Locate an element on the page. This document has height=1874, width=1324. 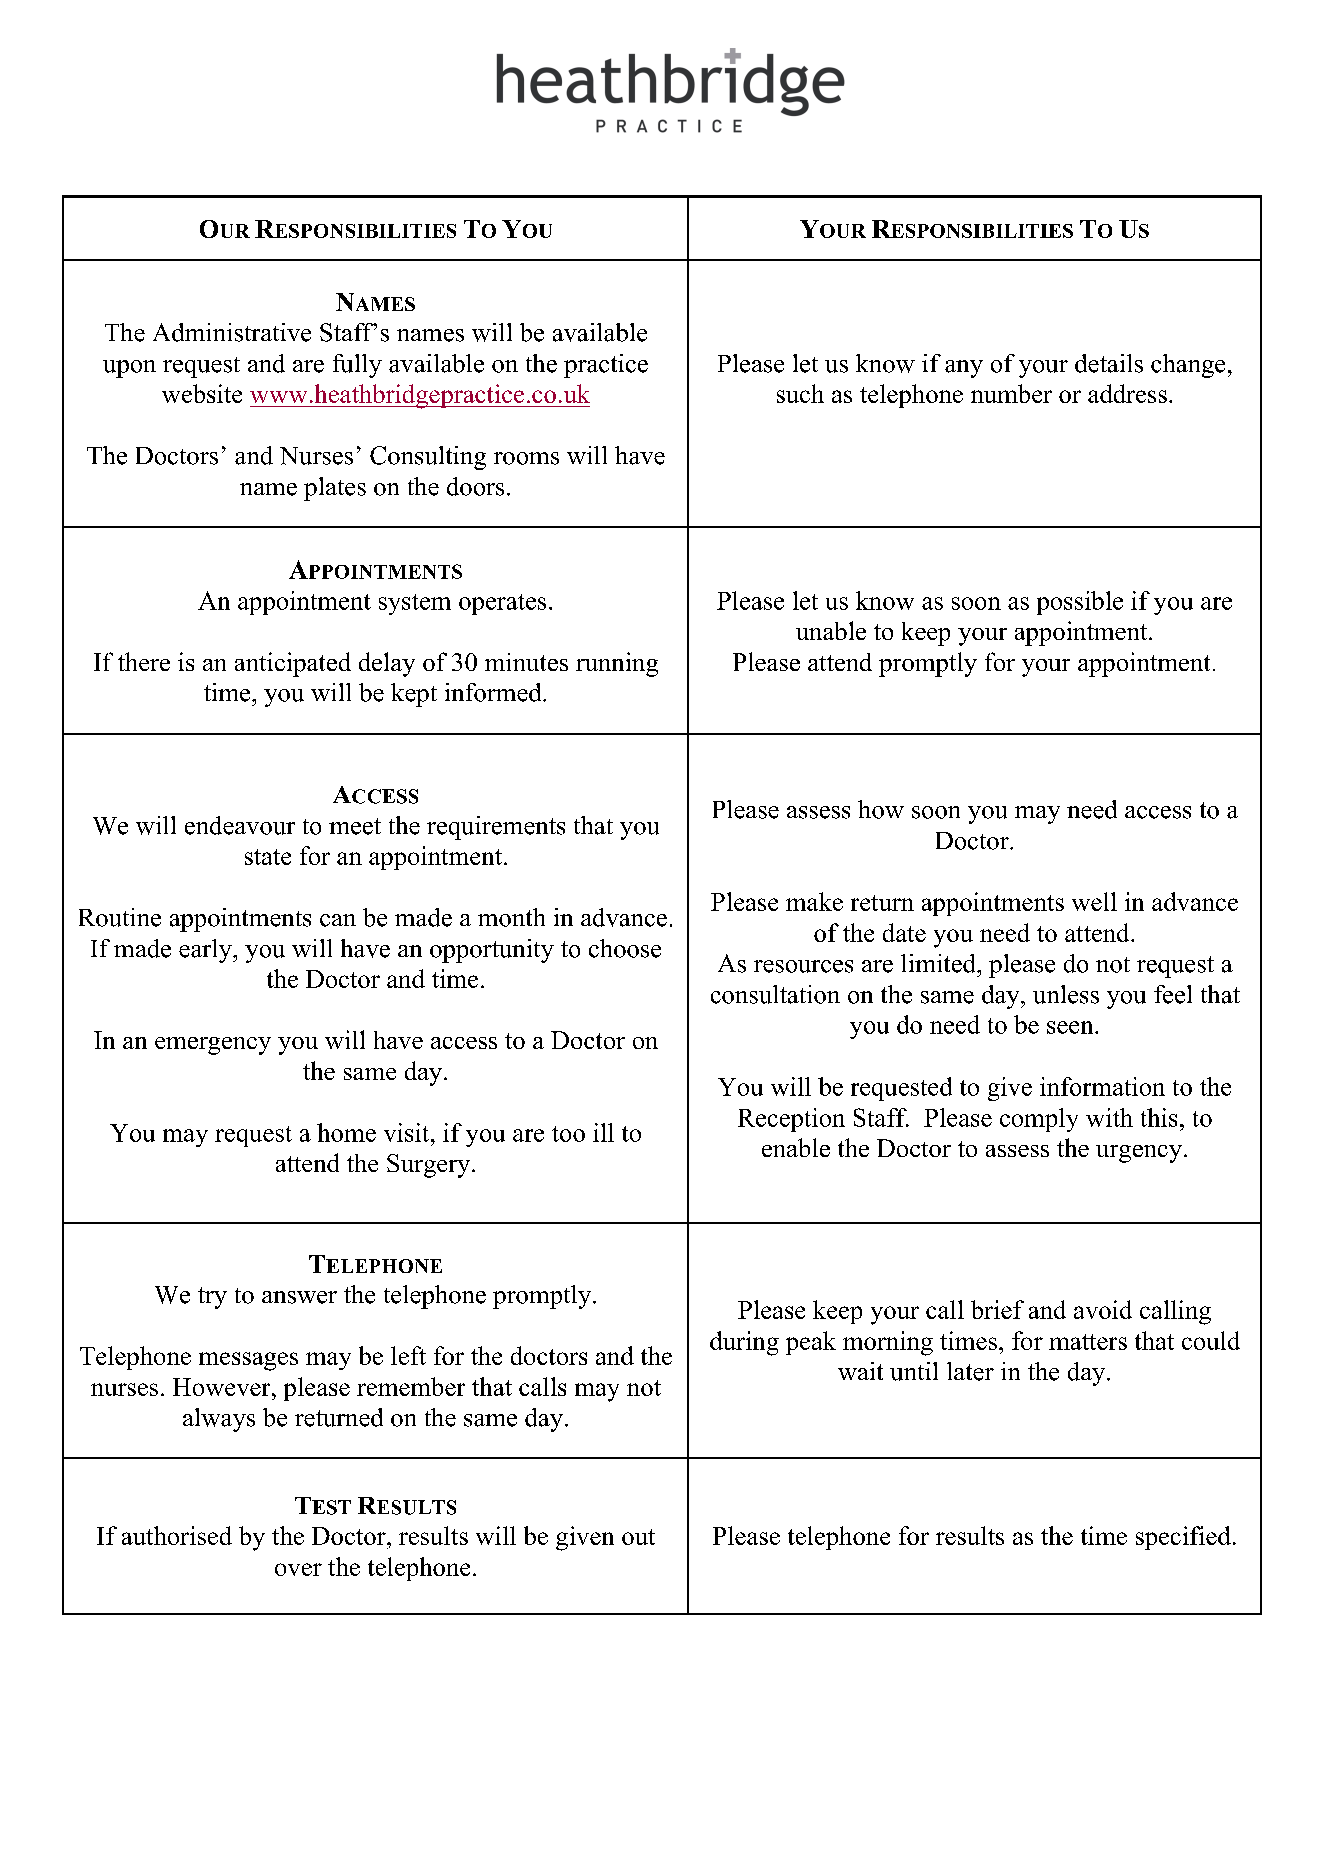
choose is located at coordinates (625, 948).
